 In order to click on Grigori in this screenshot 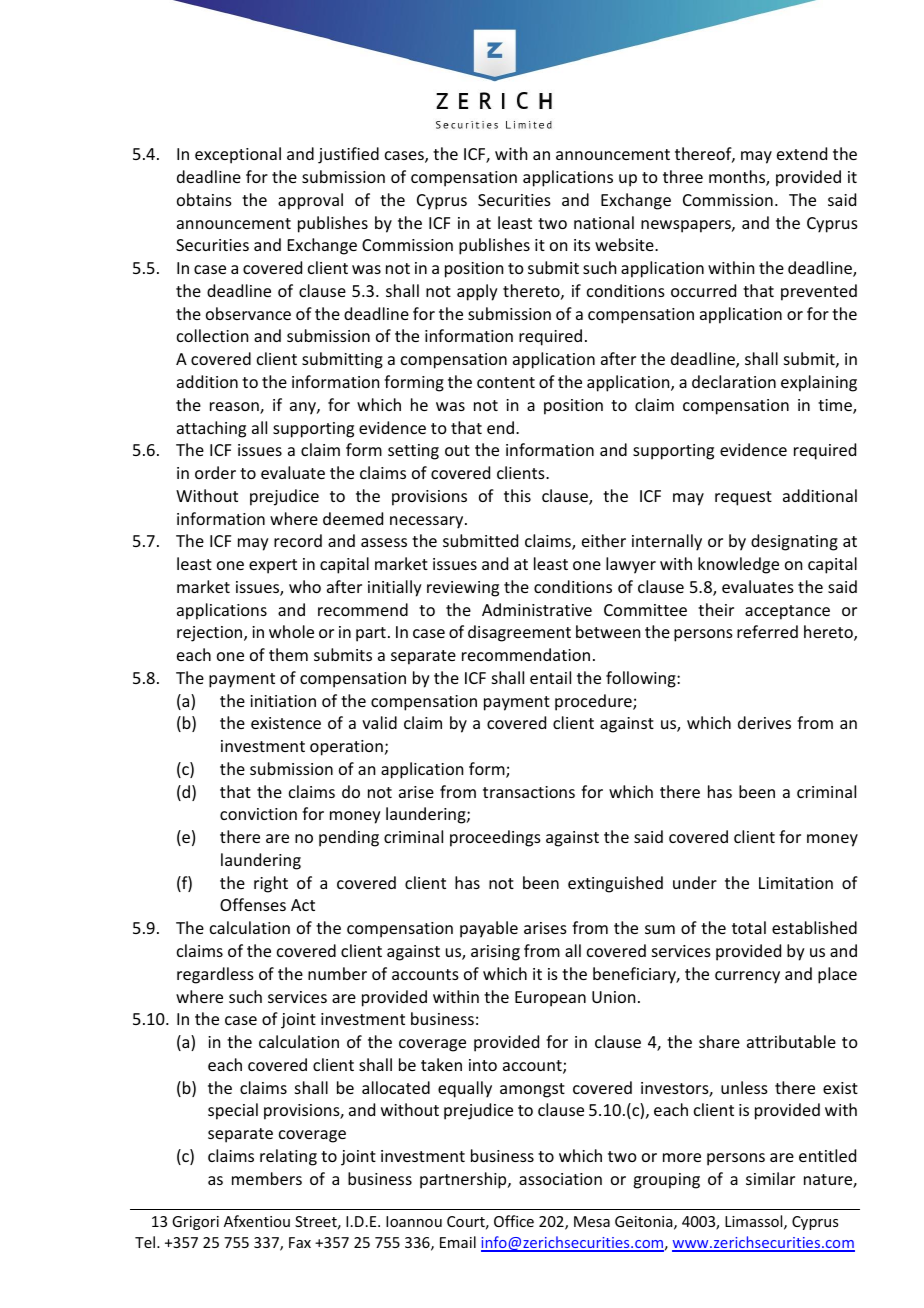, I will do `click(195, 1223)`.
